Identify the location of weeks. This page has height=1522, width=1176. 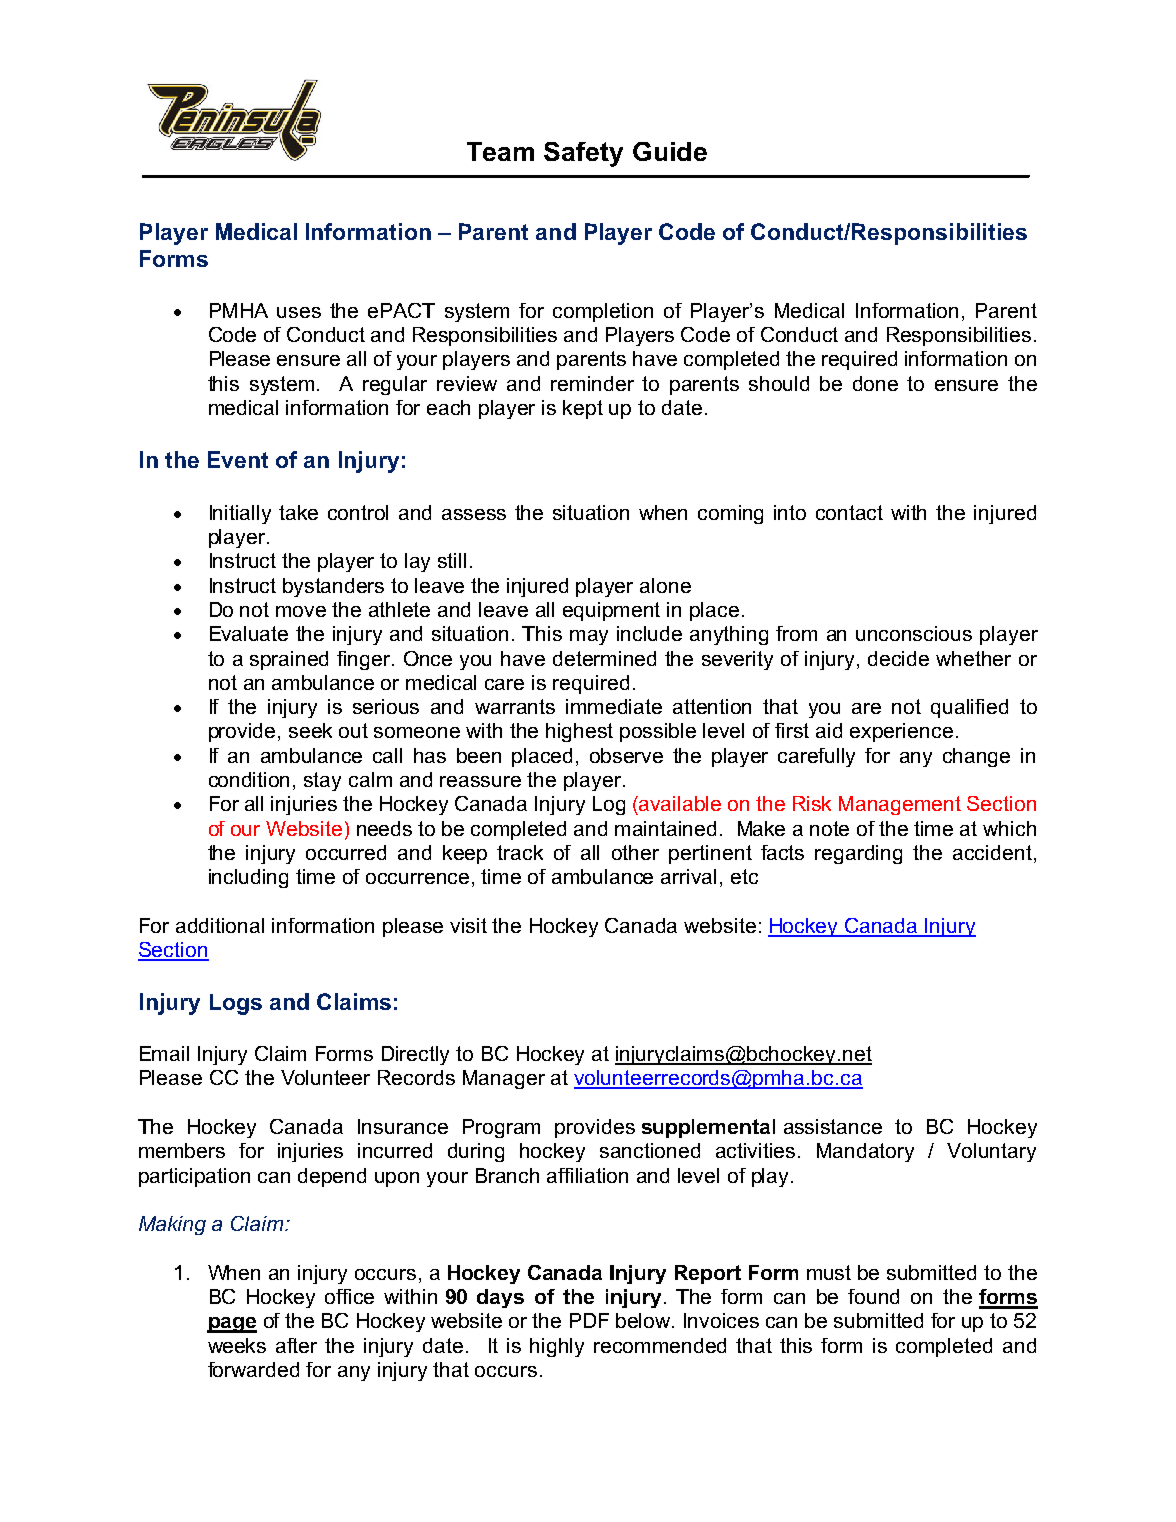
(237, 1345).
